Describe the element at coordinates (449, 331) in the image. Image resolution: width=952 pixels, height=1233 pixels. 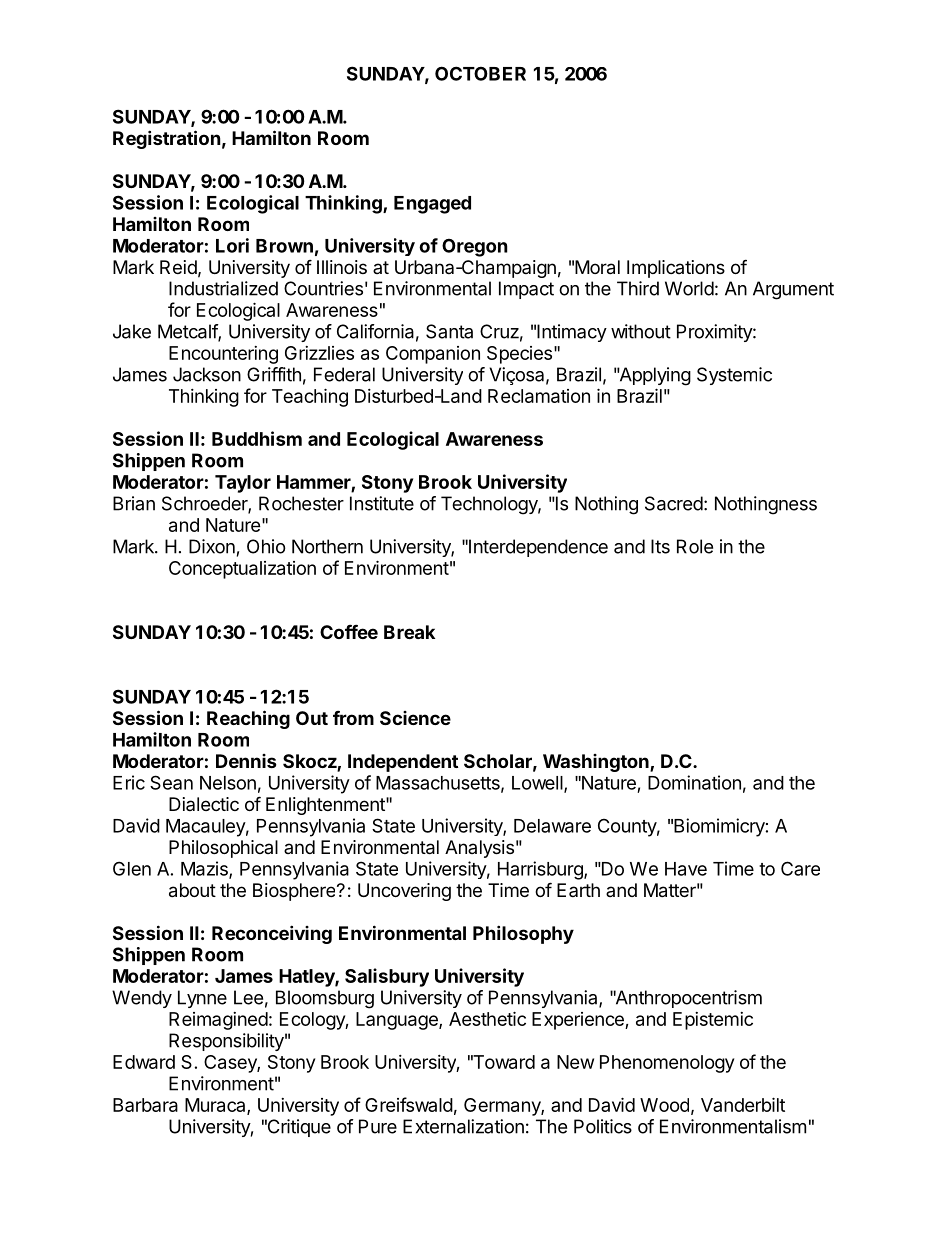
I see `Santa` at that location.
